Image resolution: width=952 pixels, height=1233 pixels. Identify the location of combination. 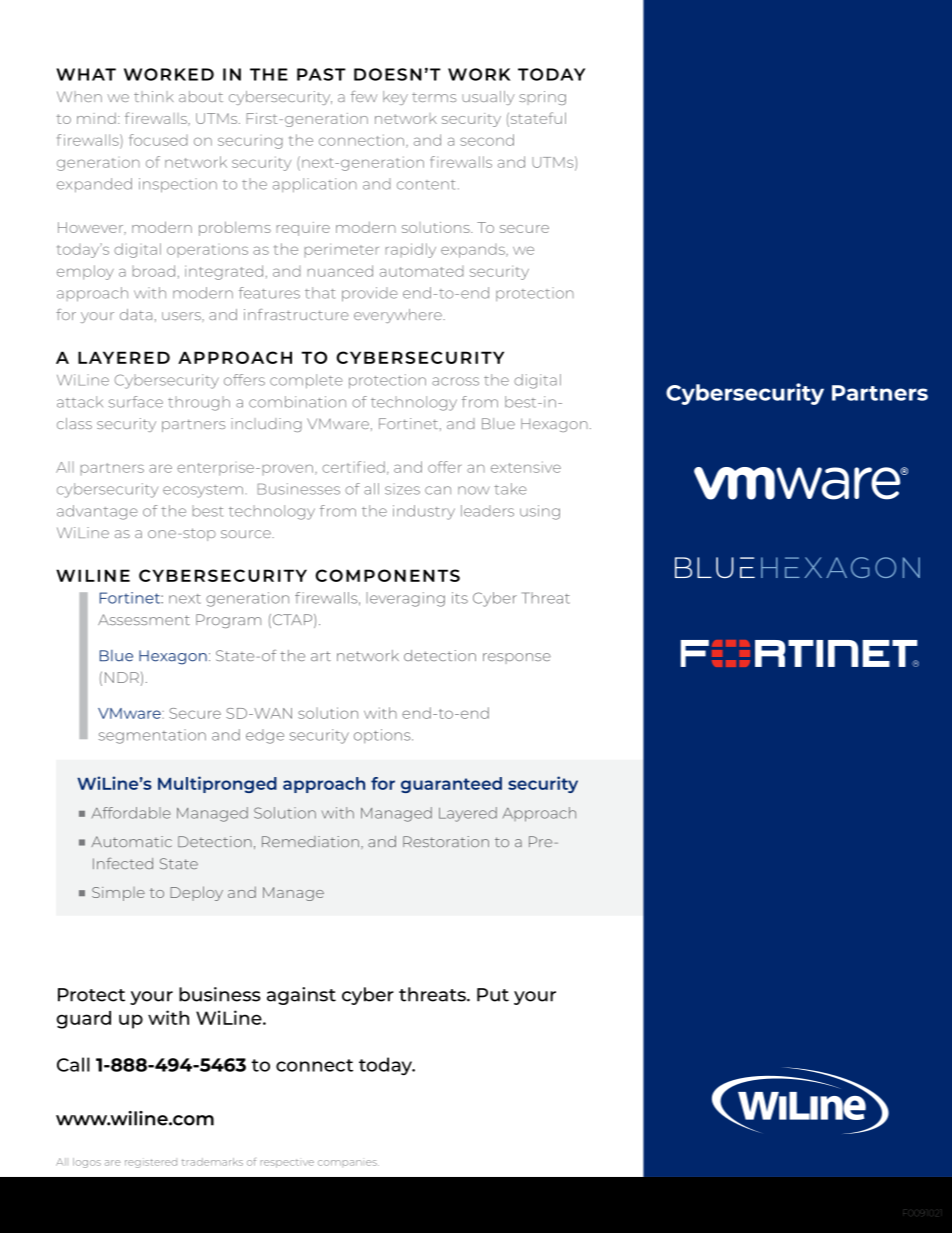
(297, 402).
